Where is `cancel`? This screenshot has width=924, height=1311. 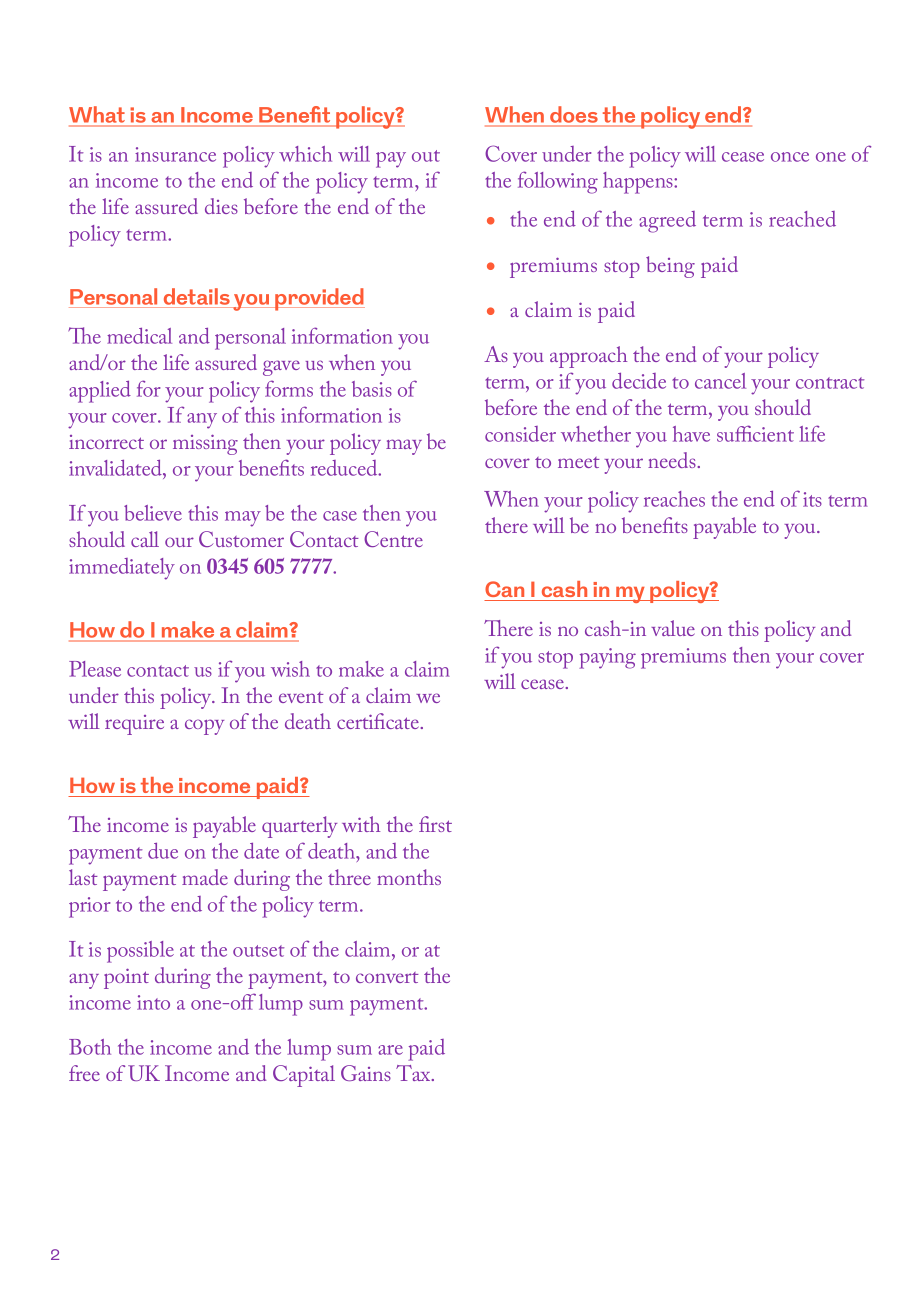
cancel is located at coordinates (720, 381).
